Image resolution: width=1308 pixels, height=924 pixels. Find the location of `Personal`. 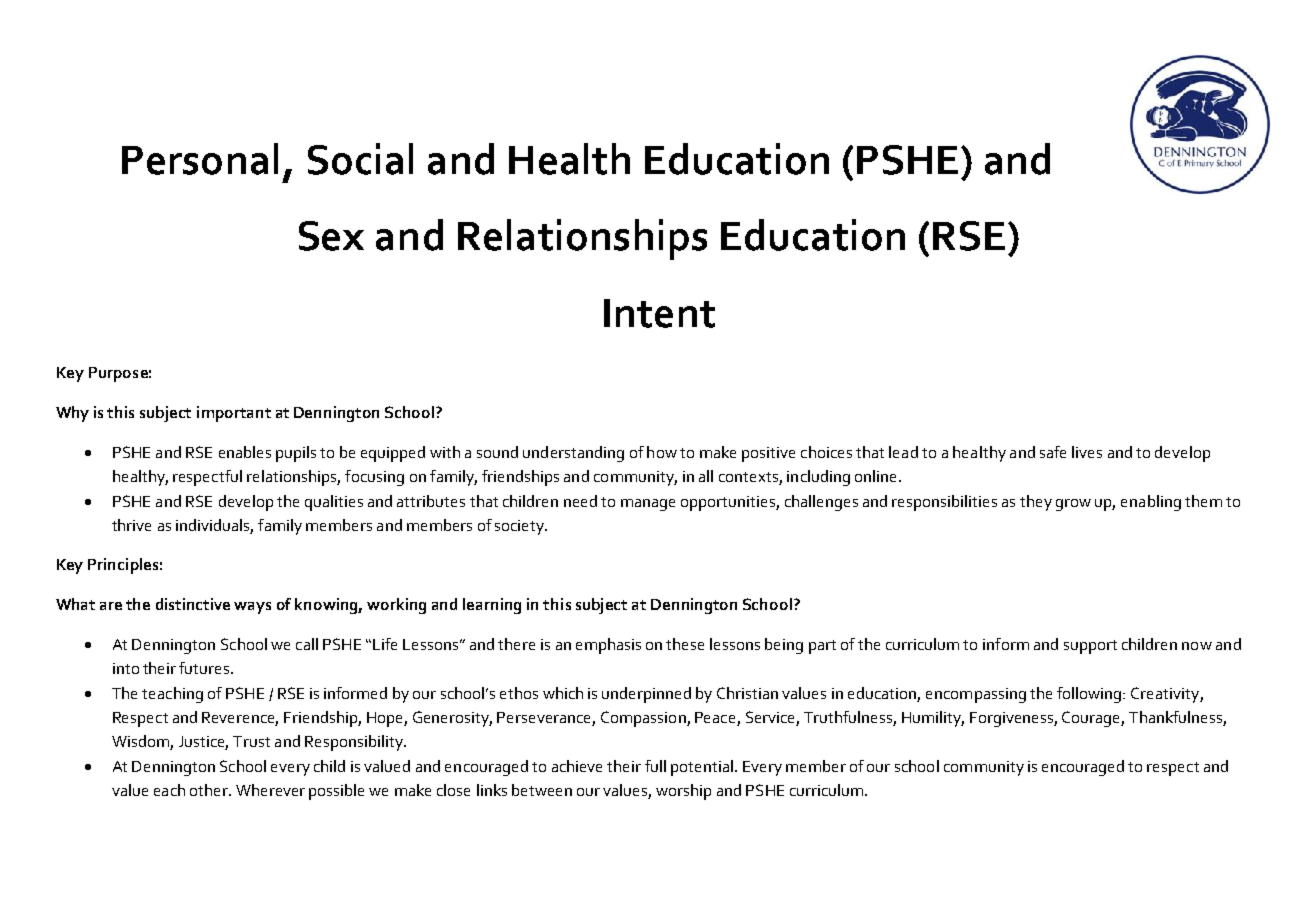

Personal is located at coordinates (200, 159).
